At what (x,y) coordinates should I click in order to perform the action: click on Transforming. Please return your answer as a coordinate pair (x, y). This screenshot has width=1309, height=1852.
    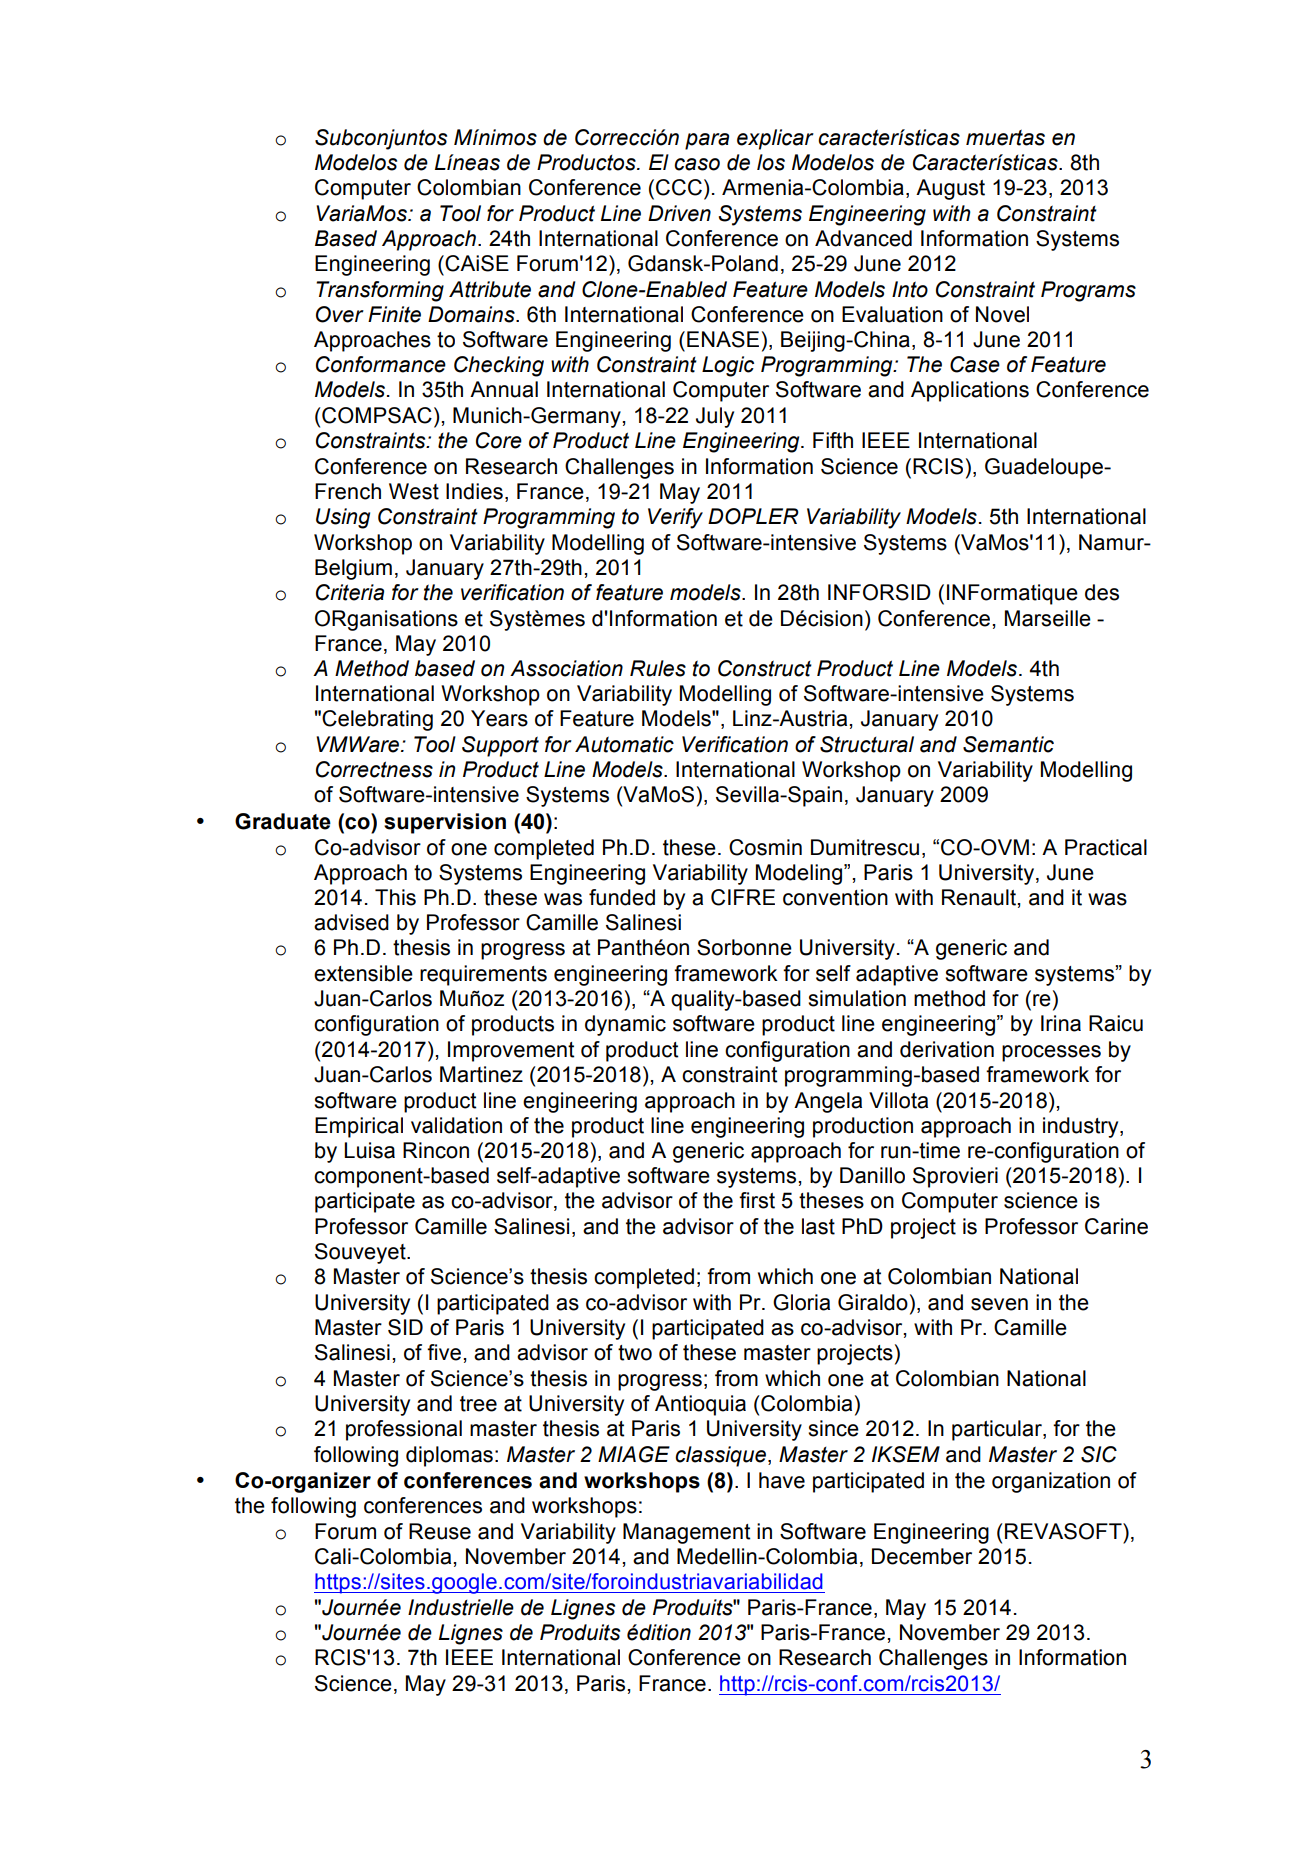
    Looking at the image, I should click on (380, 291).
